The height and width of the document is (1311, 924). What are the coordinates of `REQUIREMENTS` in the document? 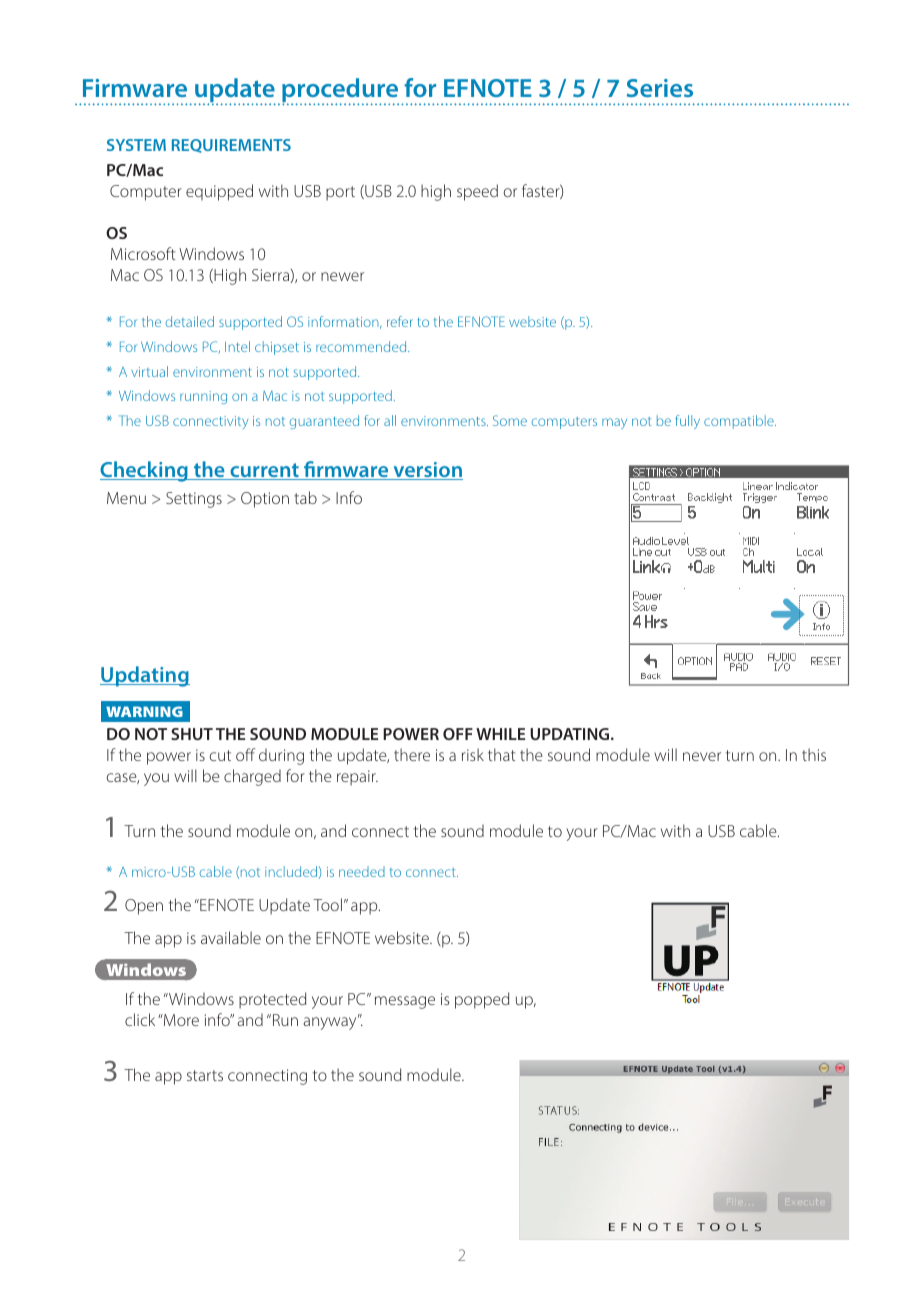 It's located at (231, 146).
